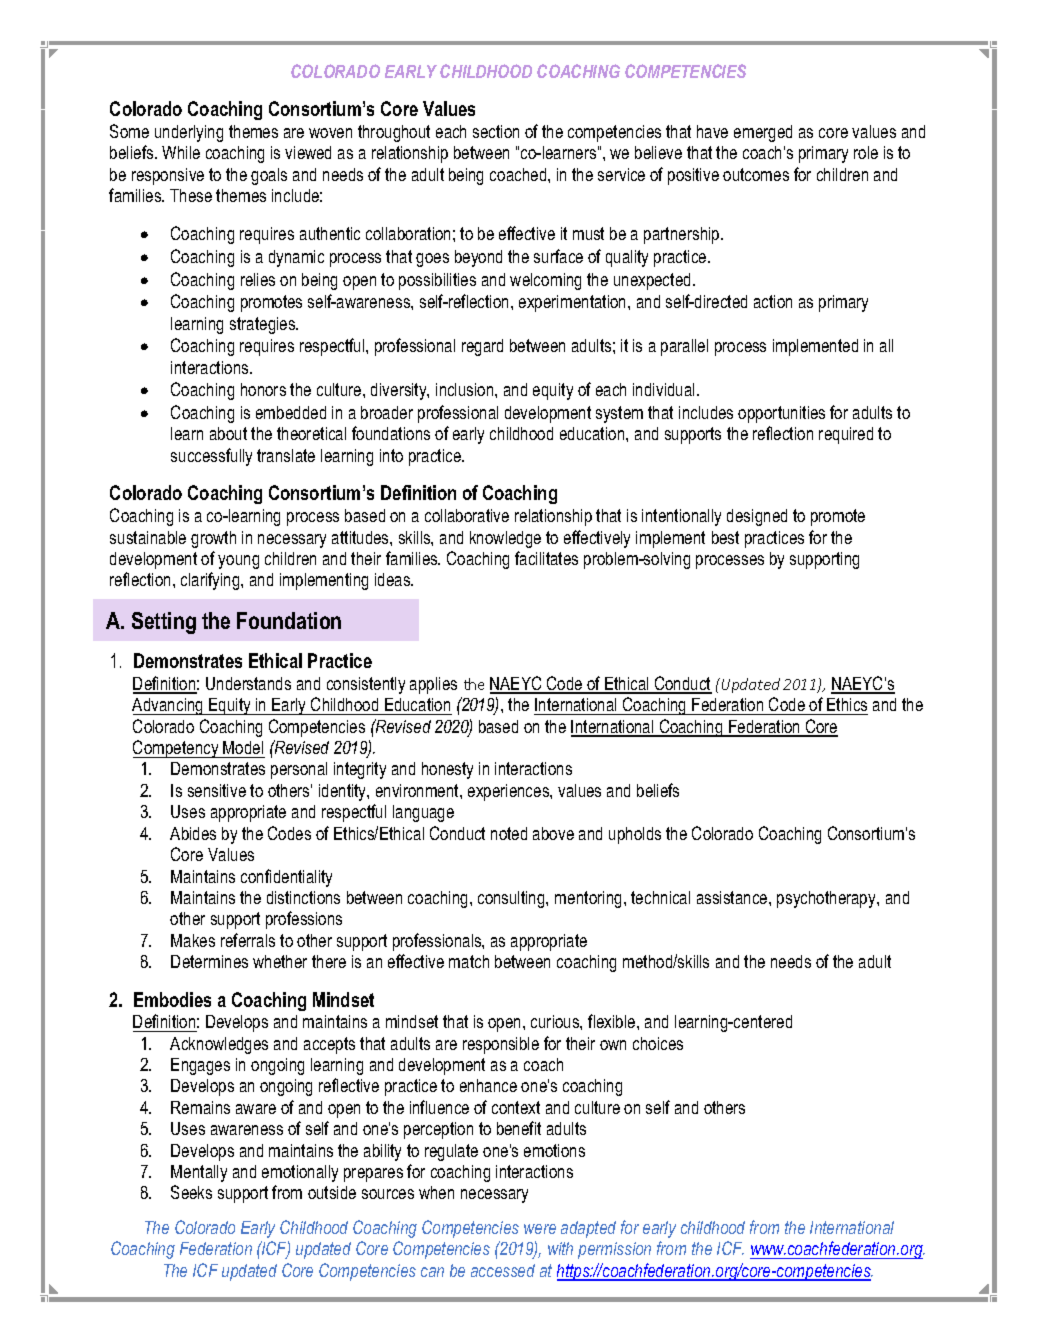 The width and height of the screenshot is (1037, 1342). Describe the element at coordinates (725, 537) in the screenshot. I see `best` at that location.
